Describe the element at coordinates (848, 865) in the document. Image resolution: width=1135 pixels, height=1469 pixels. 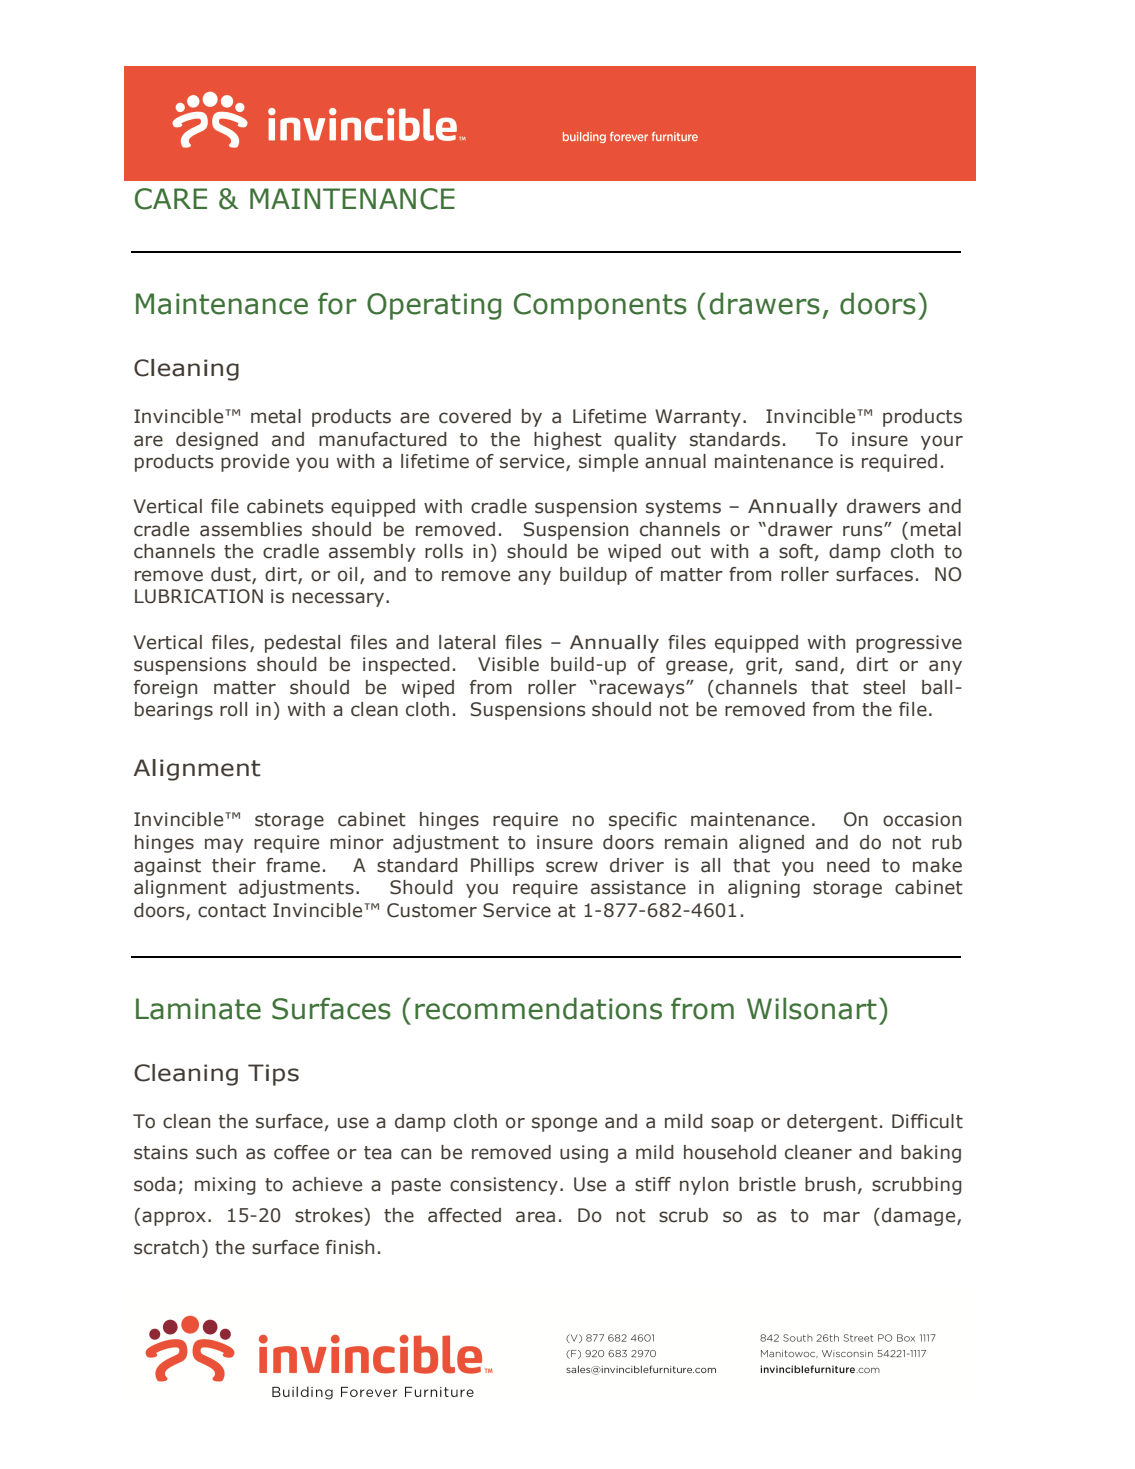
I see `need` at that location.
